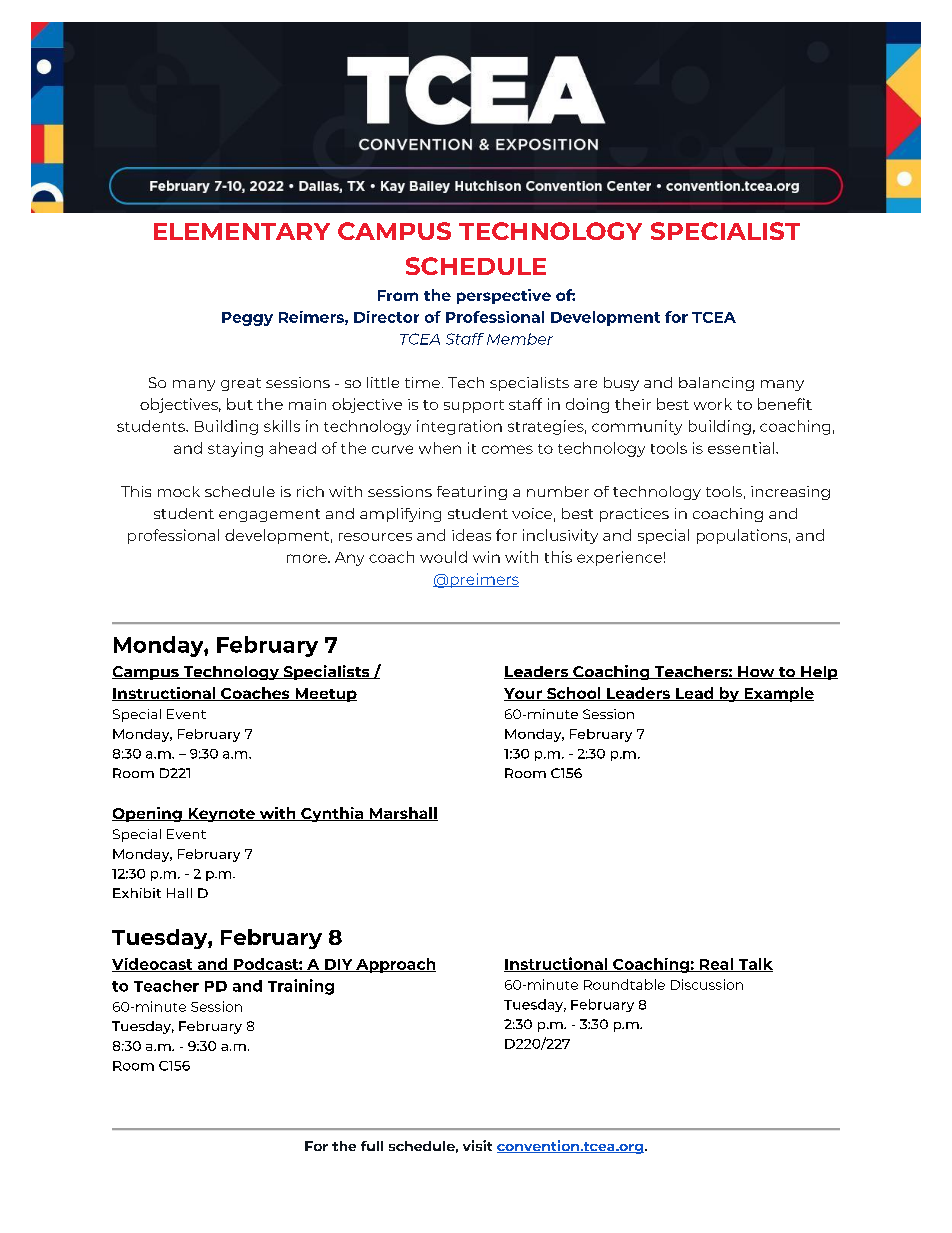  I want to click on visit, so click(477, 1145).
